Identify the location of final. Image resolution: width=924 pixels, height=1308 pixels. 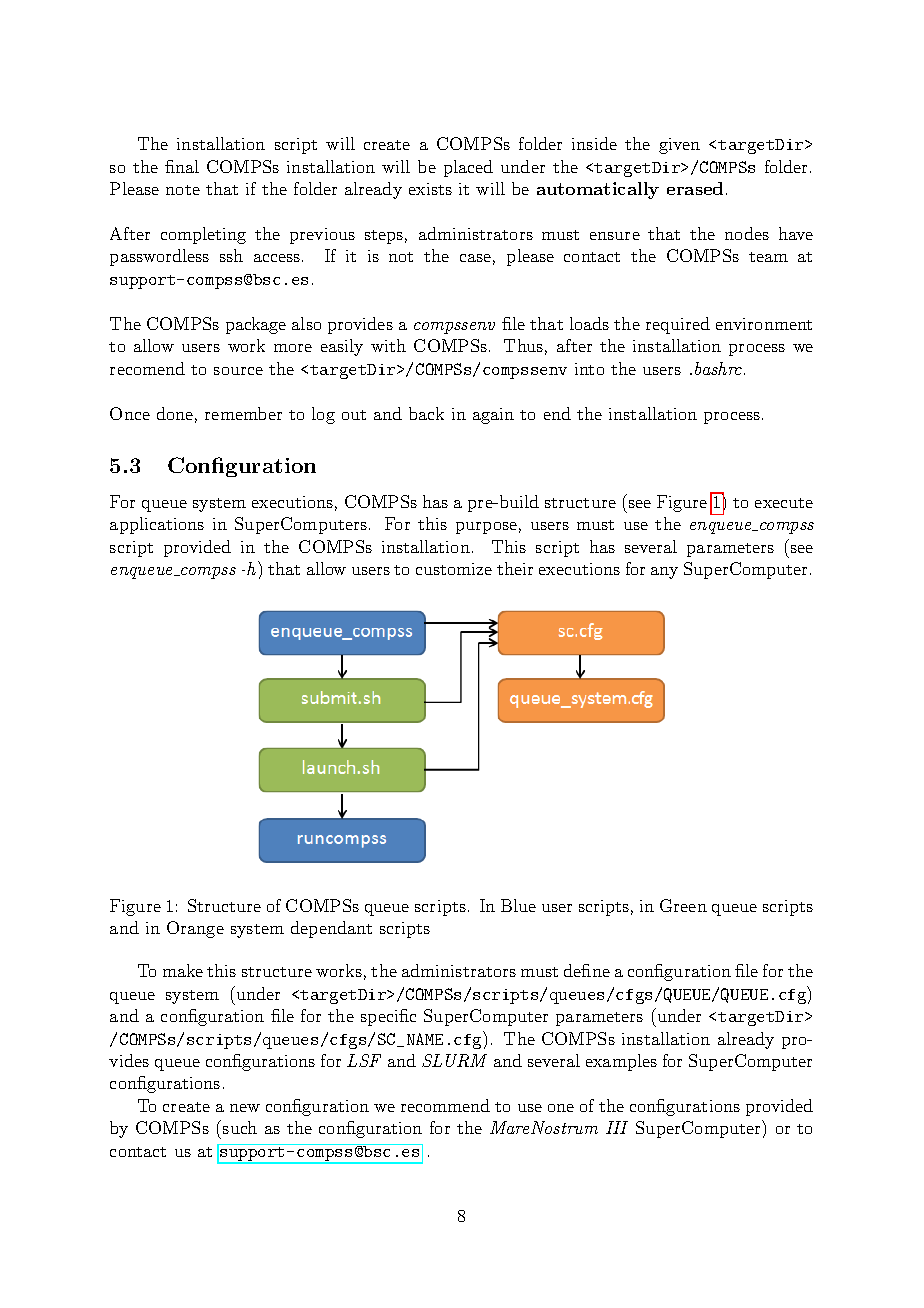
(182, 166).
